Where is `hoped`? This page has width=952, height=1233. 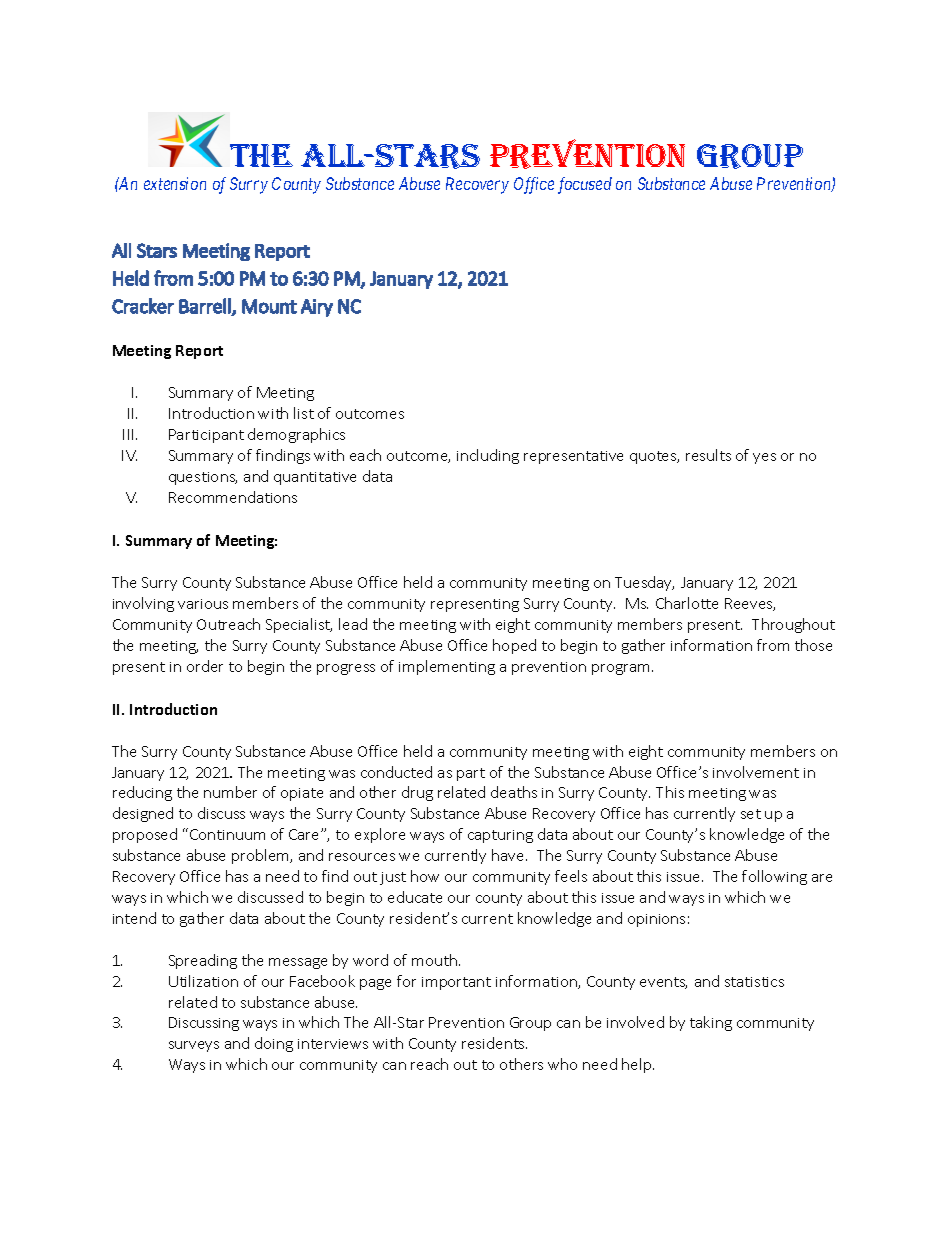
hoped is located at coordinates (514, 646).
